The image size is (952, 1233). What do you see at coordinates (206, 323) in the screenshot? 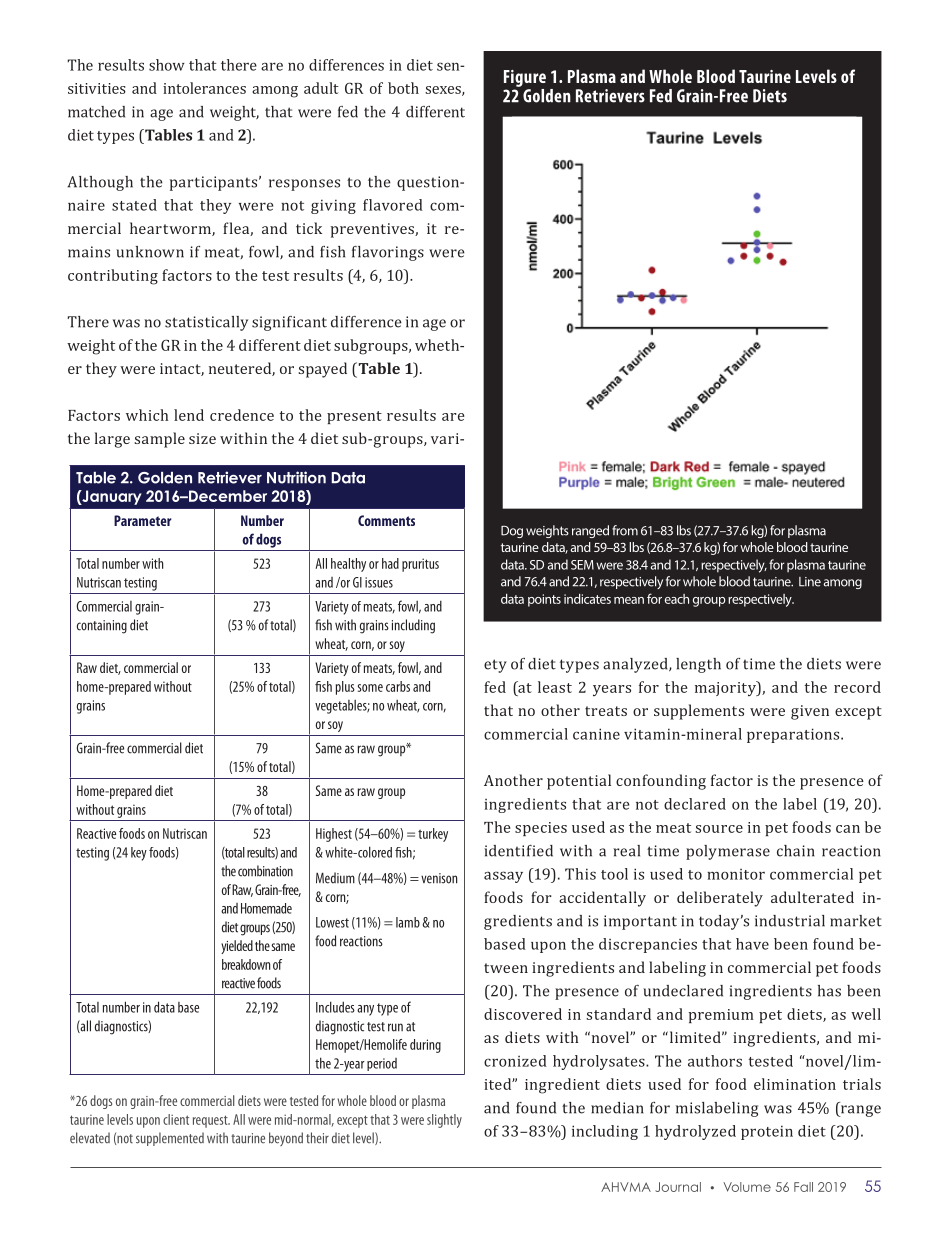
I see `statistically` at bounding box center [206, 323].
